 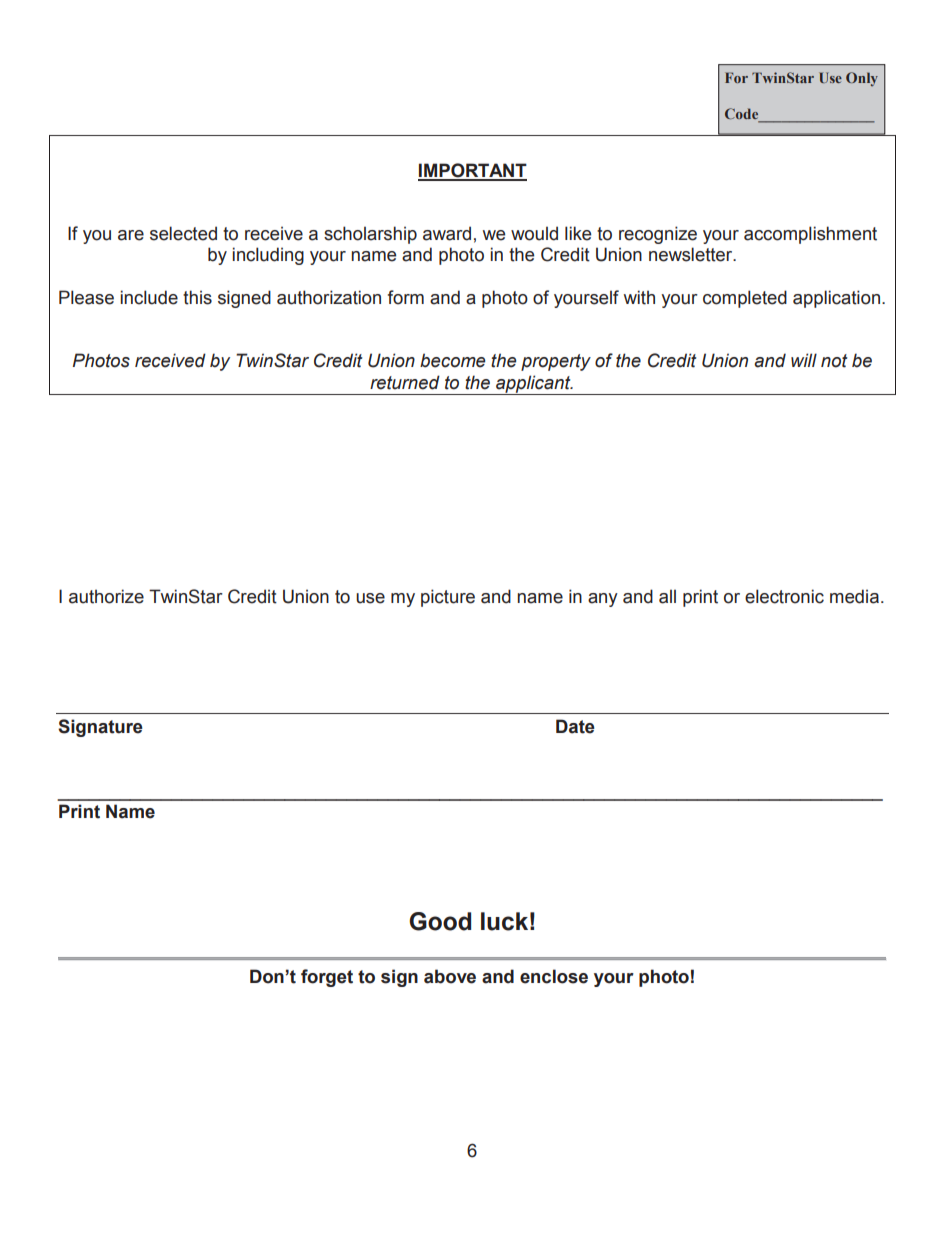 I want to click on enclose, so click(x=554, y=976).
